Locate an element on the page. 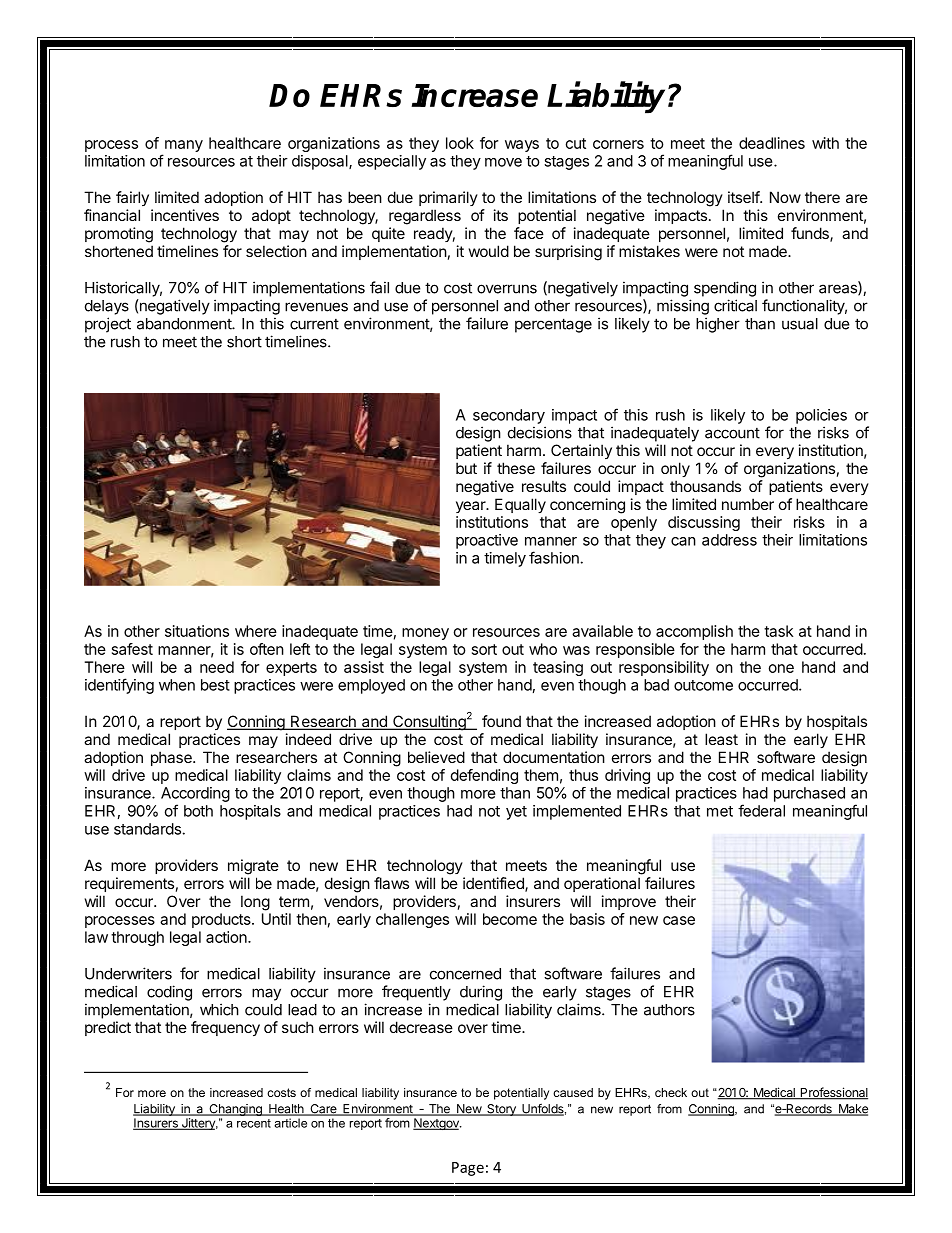  itself is located at coordinates (744, 197).
